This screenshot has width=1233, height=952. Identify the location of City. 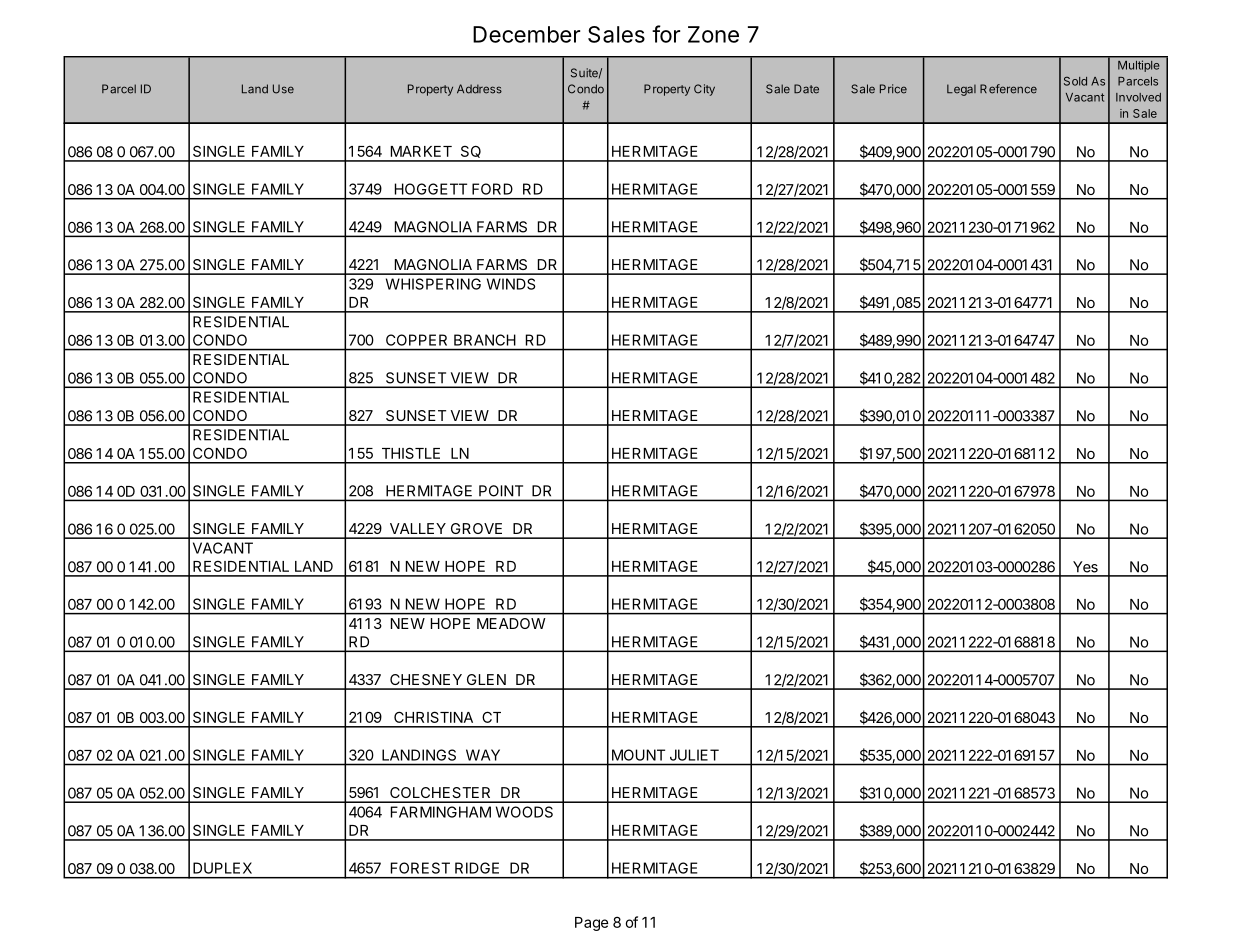
(704, 90).
